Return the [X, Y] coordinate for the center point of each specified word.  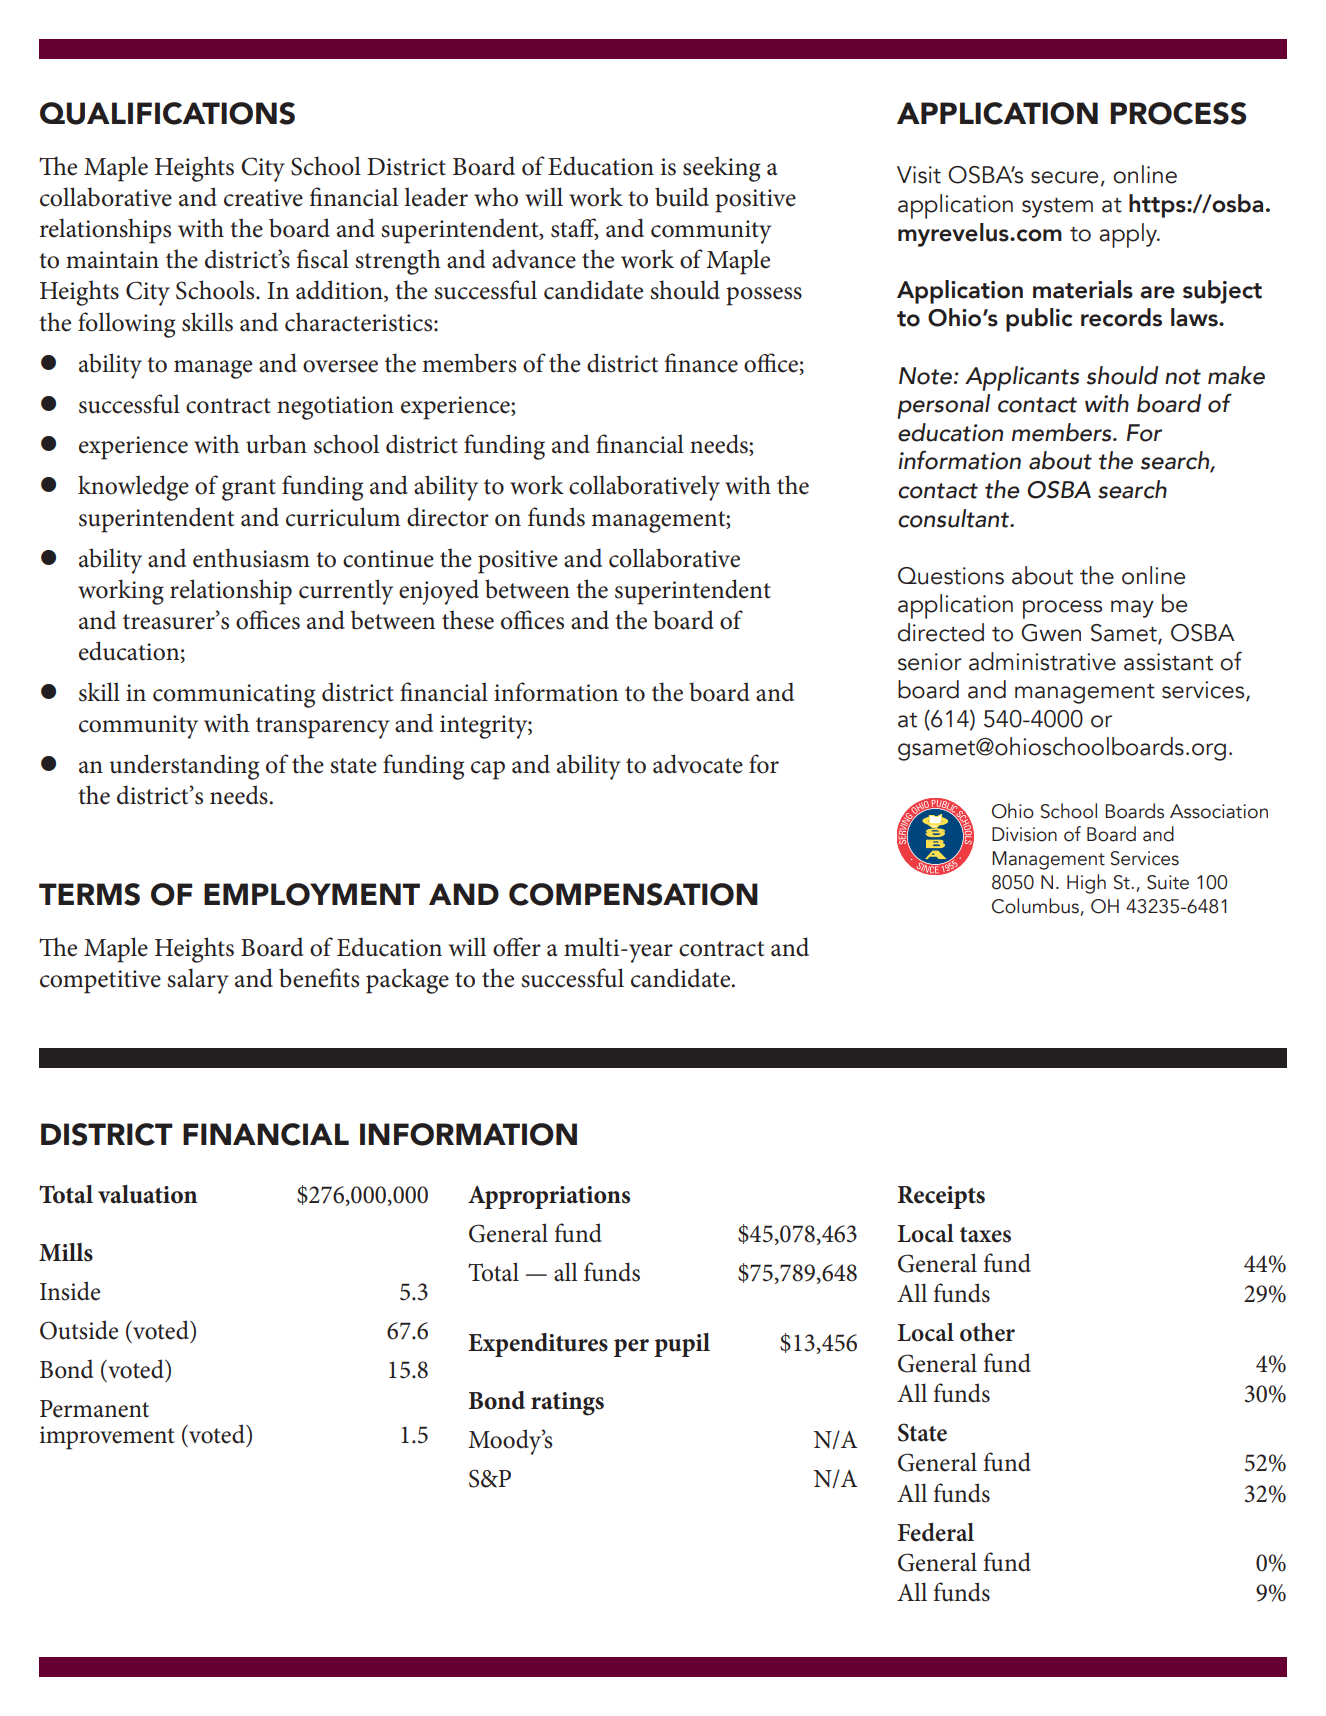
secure [1064, 177]
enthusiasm [251, 558]
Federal [936, 1532]
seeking [721, 169]
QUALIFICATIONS [167, 113]
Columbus [1036, 907]
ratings [567, 1404]
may [1132, 609]
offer [517, 947]
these [468, 620]
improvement [107, 1438]
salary [198, 981]
